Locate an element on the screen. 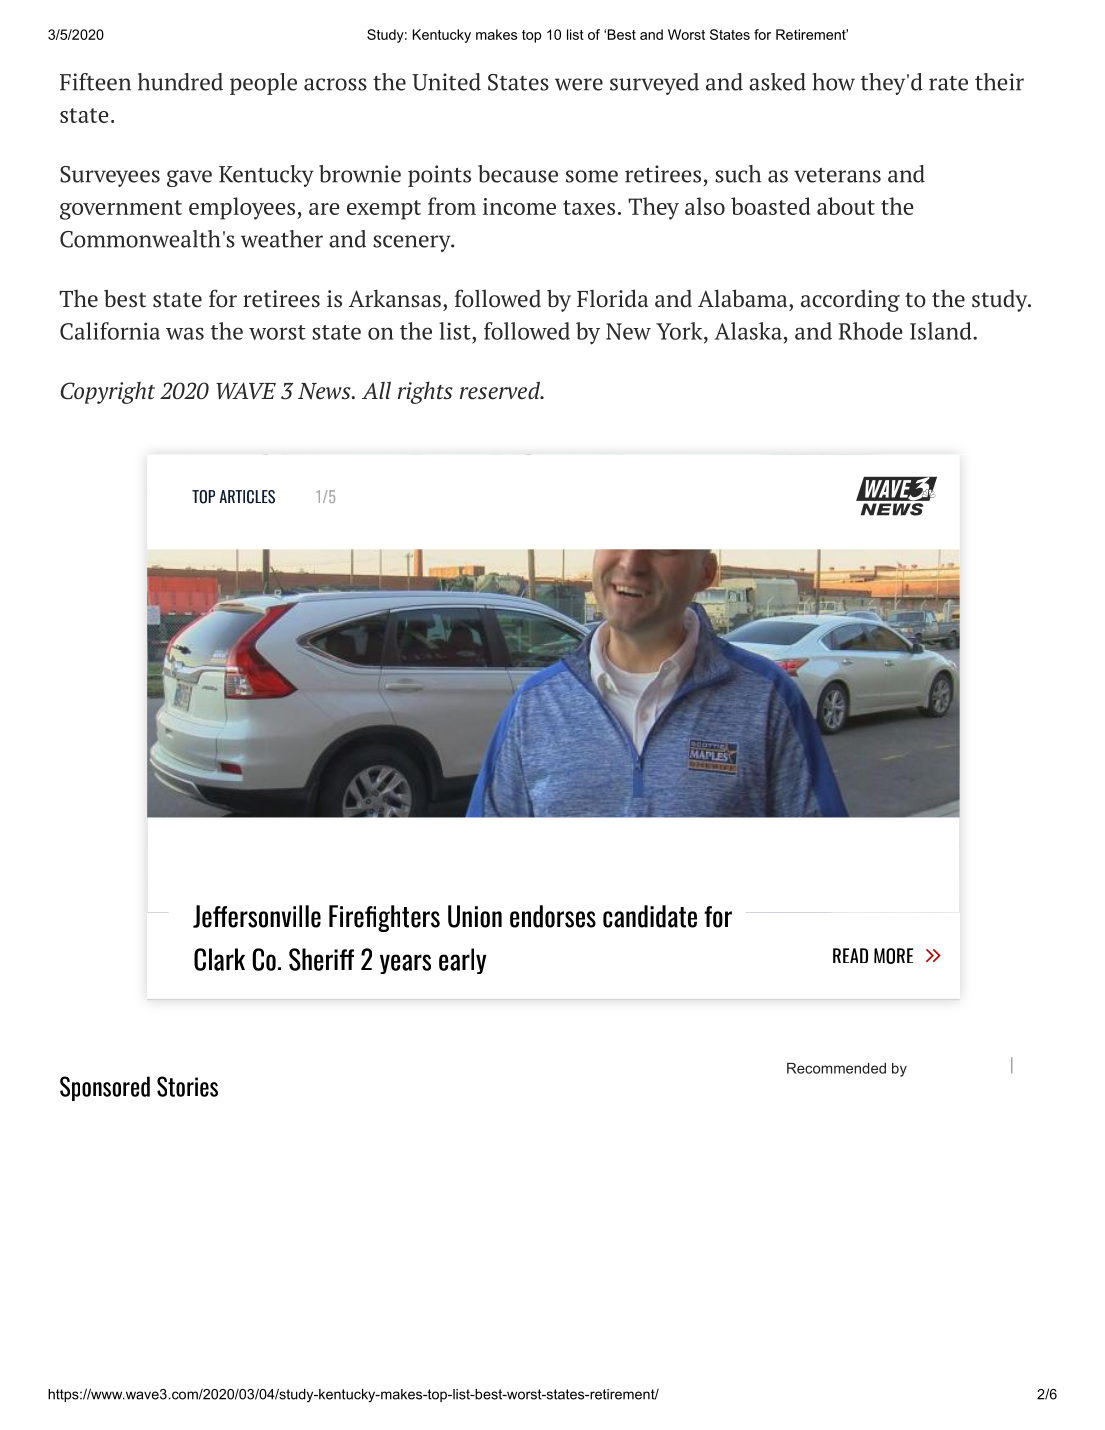 Image resolution: width=1105 pixels, height=1430 pixels. Recommended is located at coordinates (836, 1068).
